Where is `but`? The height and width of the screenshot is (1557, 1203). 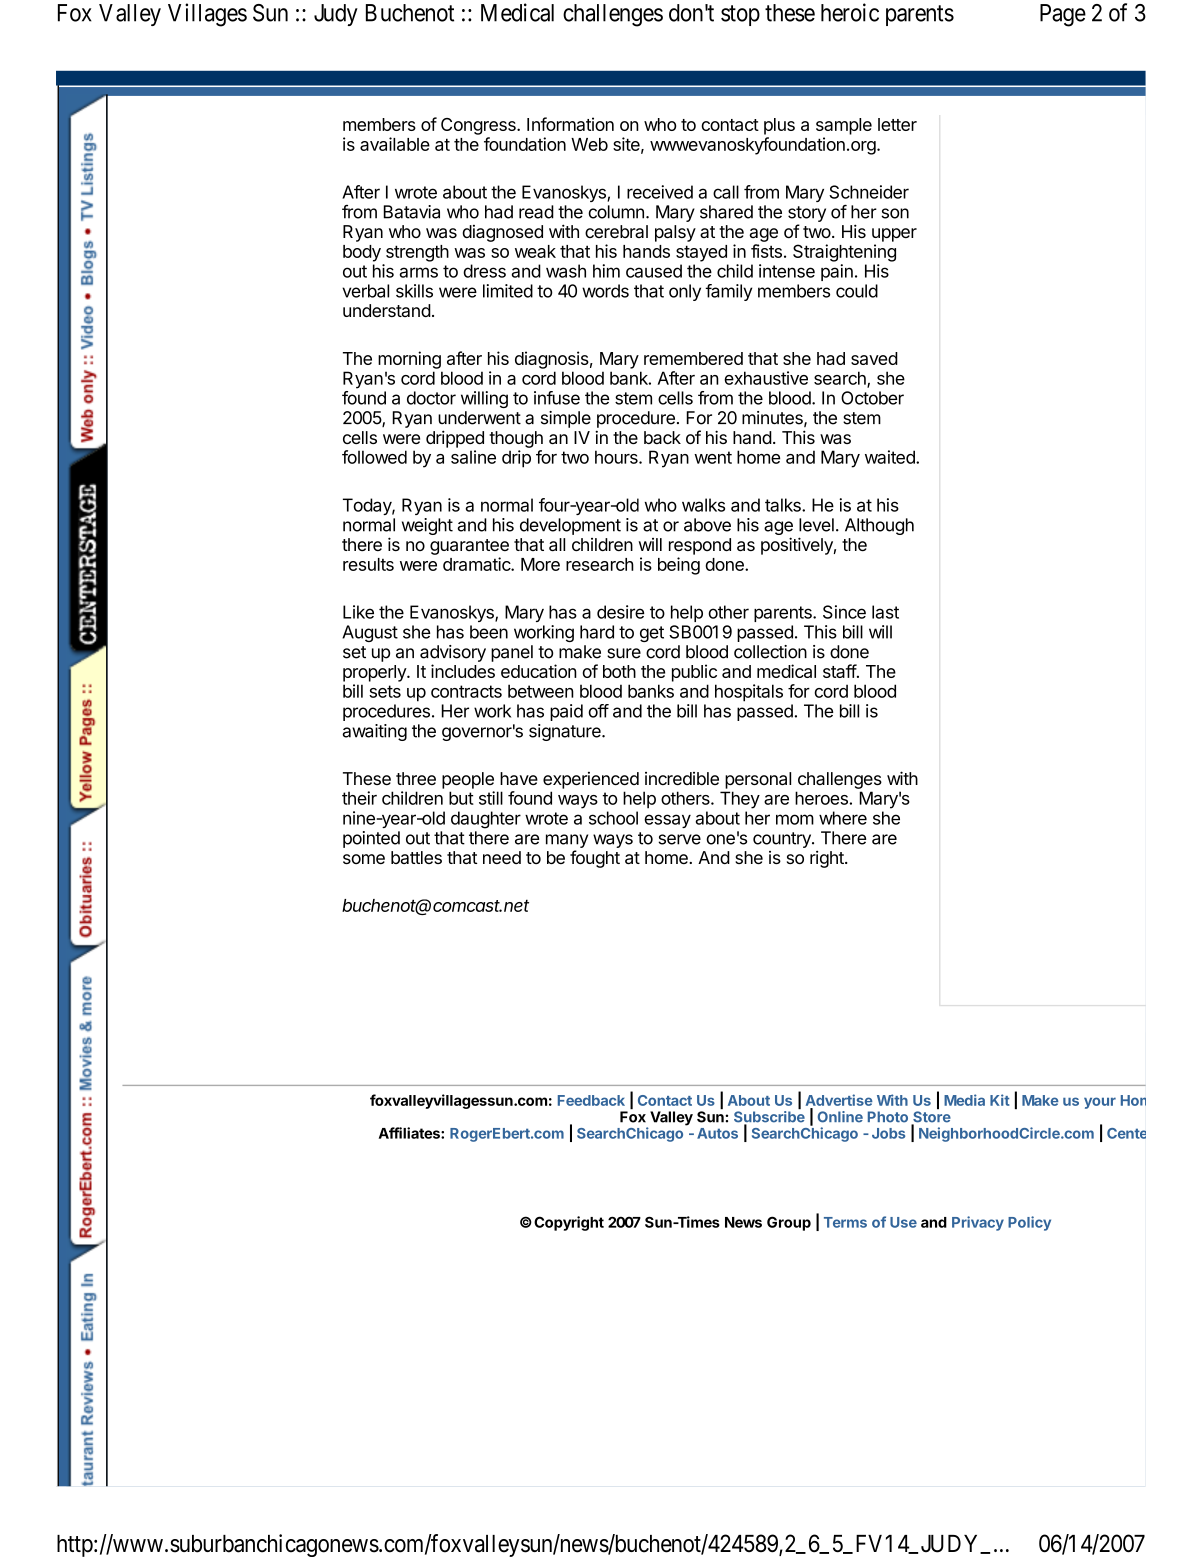 but is located at coordinates (461, 798).
